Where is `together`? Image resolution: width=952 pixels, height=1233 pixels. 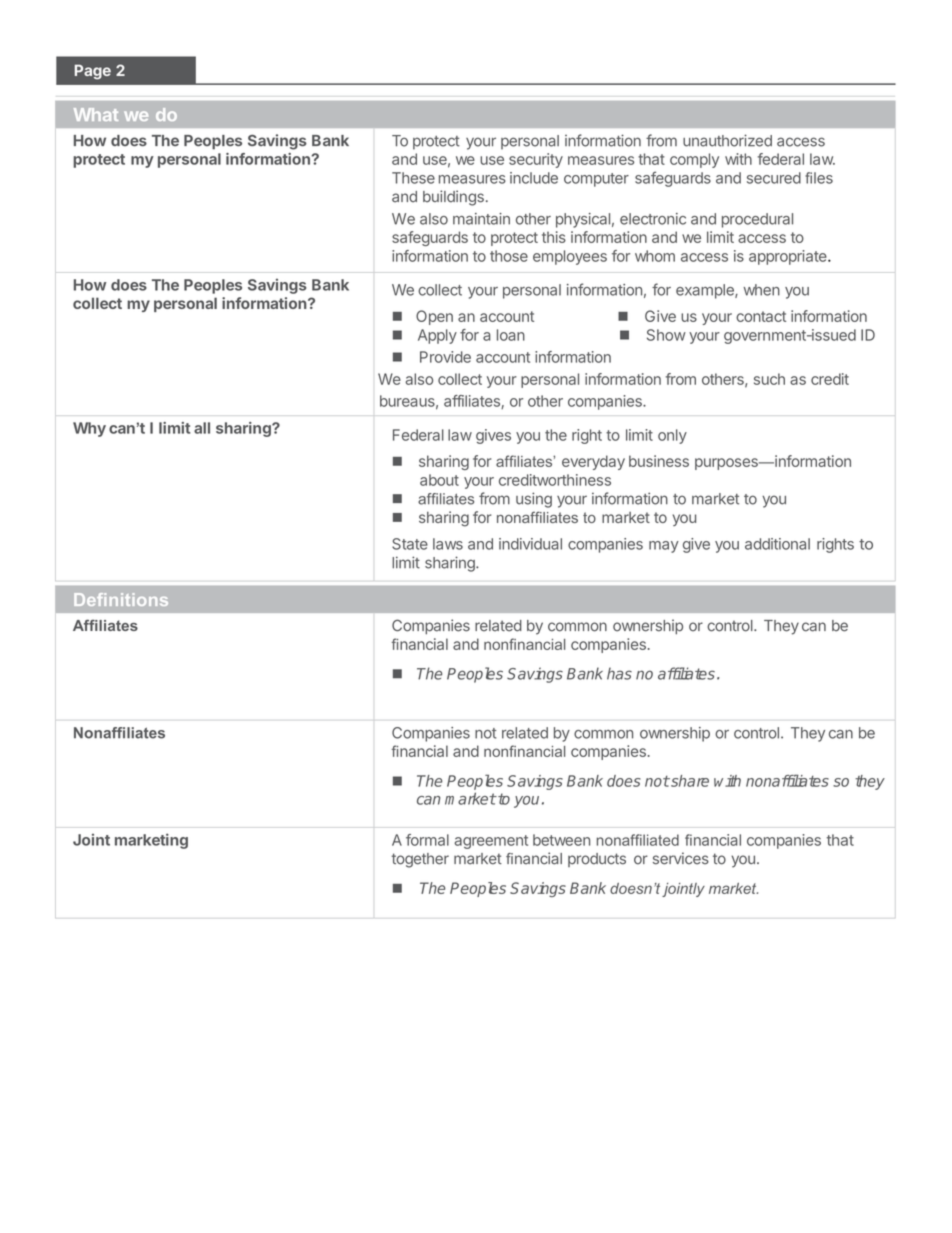 together is located at coordinates (420, 860).
